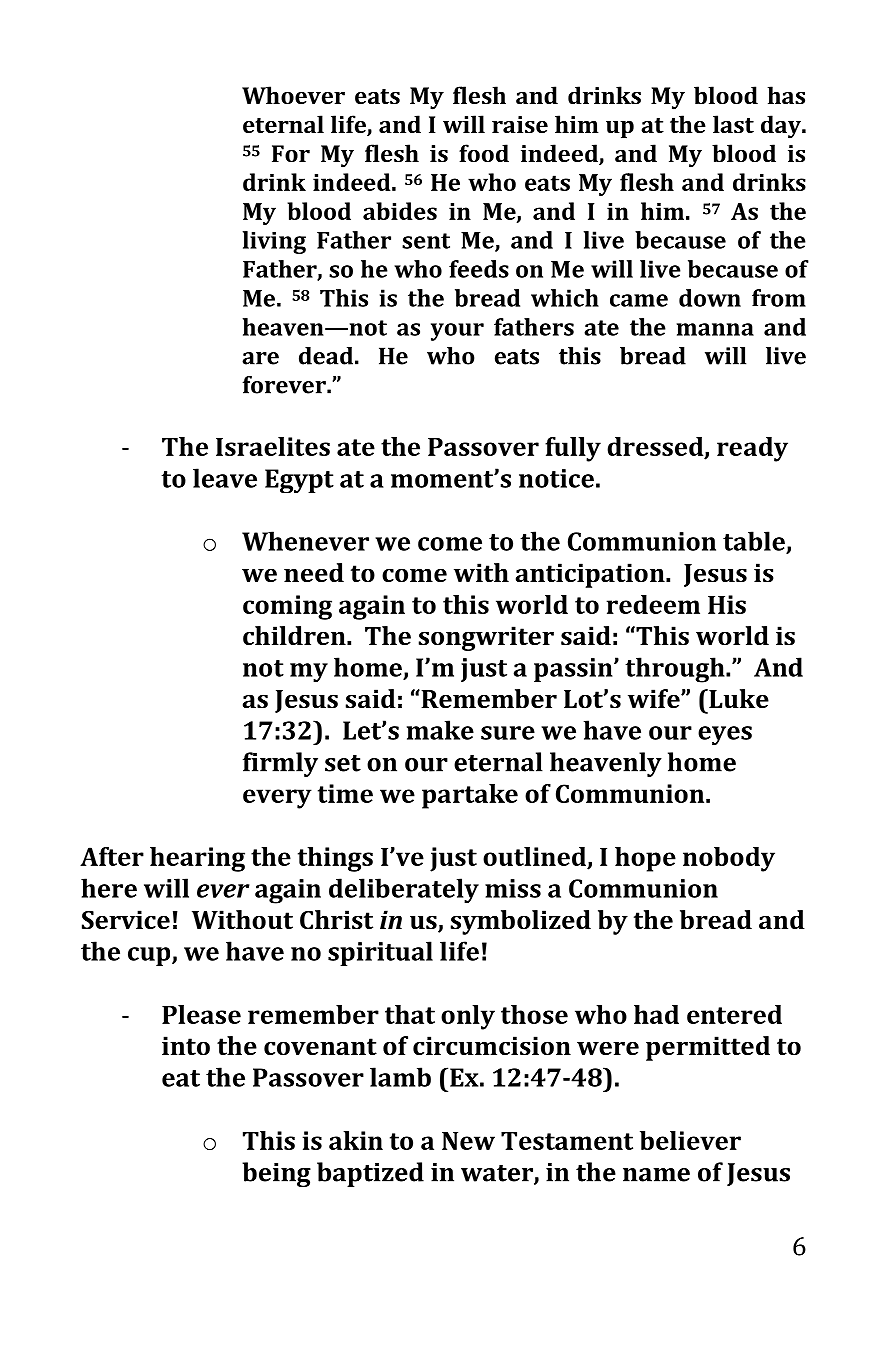 This image has width=887, height=1372. Describe the element at coordinates (484, 153) in the image. I see `food` at that location.
